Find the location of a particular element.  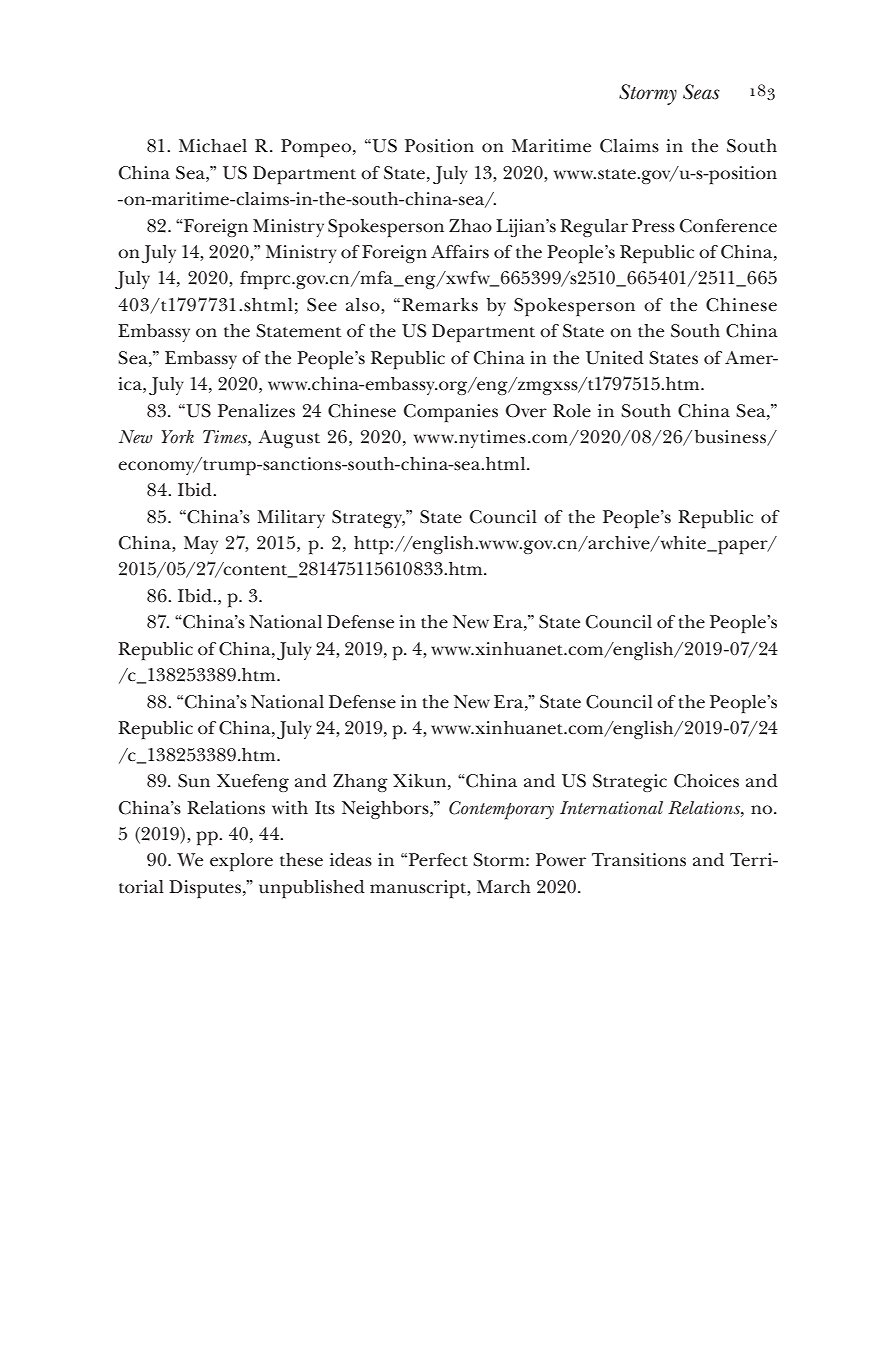

See is located at coordinates (322, 305).
